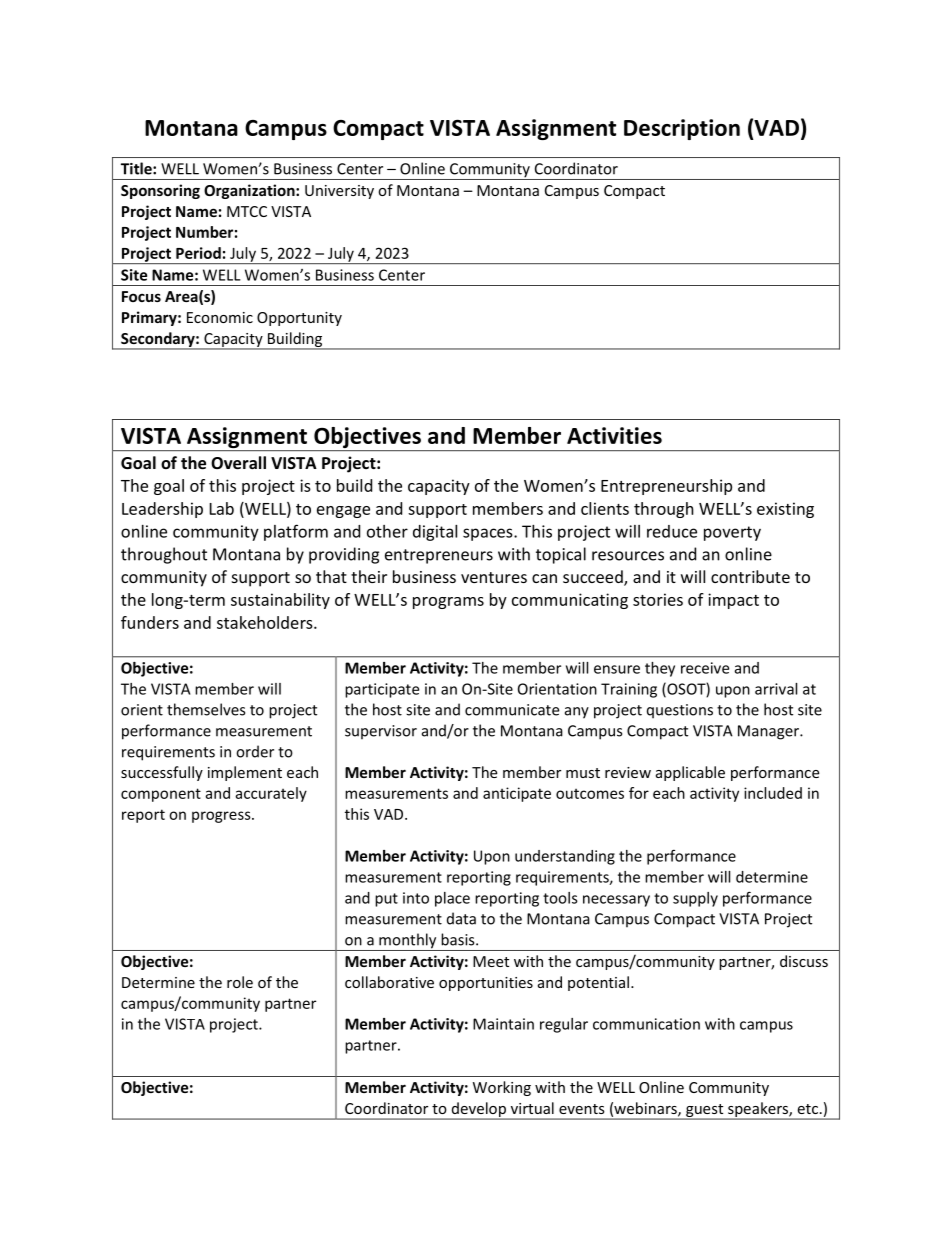  Describe the element at coordinates (502, 1088) in the screenshot. I see `Working` at that location.
